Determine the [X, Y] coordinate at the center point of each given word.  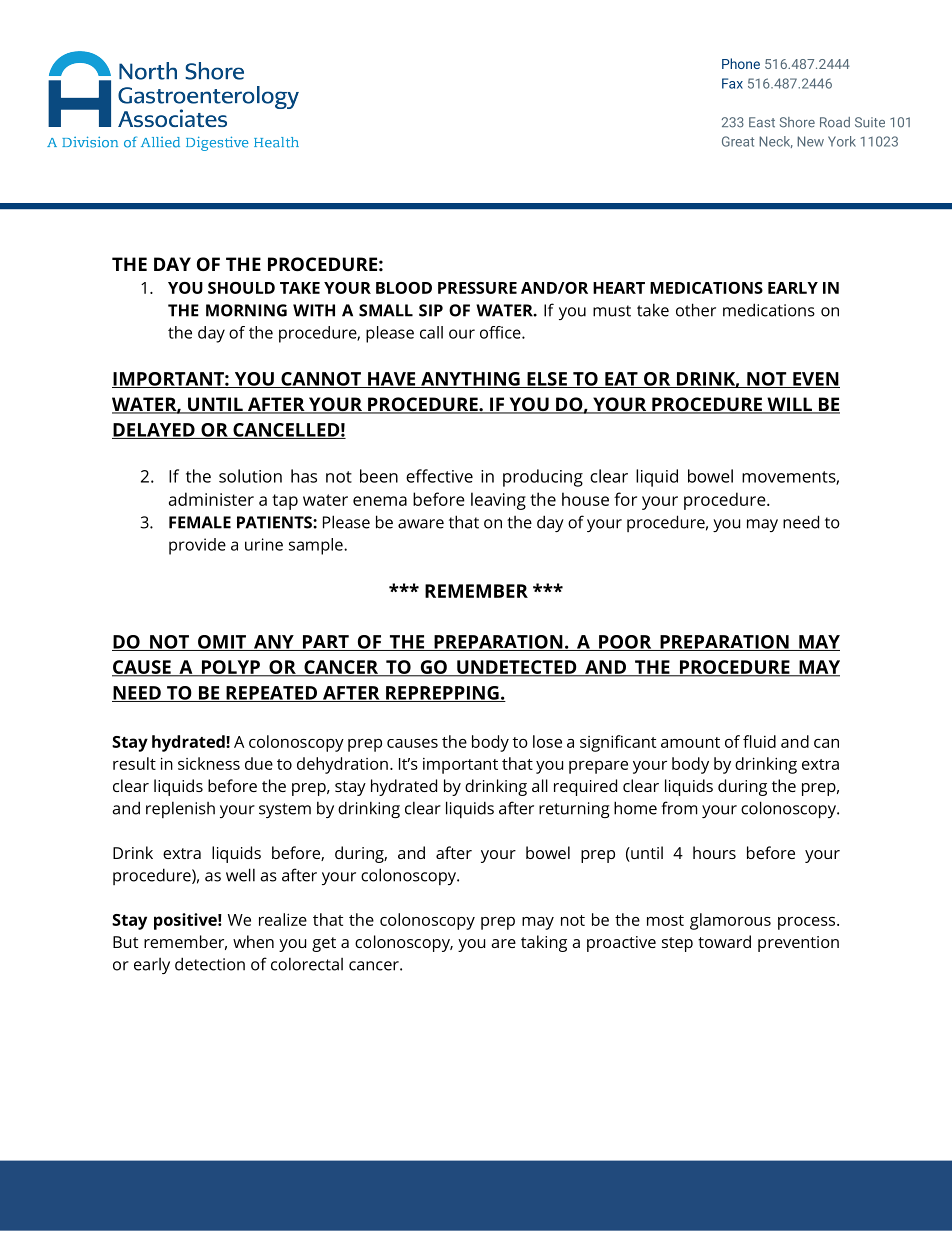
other [696, 310]
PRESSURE [477, 288]
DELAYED [154, 431]
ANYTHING [470, 380]
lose [547, 741]
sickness [209, 763]
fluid [759, 741]
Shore [797, 122]
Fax [732, 83]
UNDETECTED [517, 668]
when [253, 941]
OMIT [222, 643]
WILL [789, 405]
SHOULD [241, 288]
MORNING [246, 310]
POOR [625, 643]
